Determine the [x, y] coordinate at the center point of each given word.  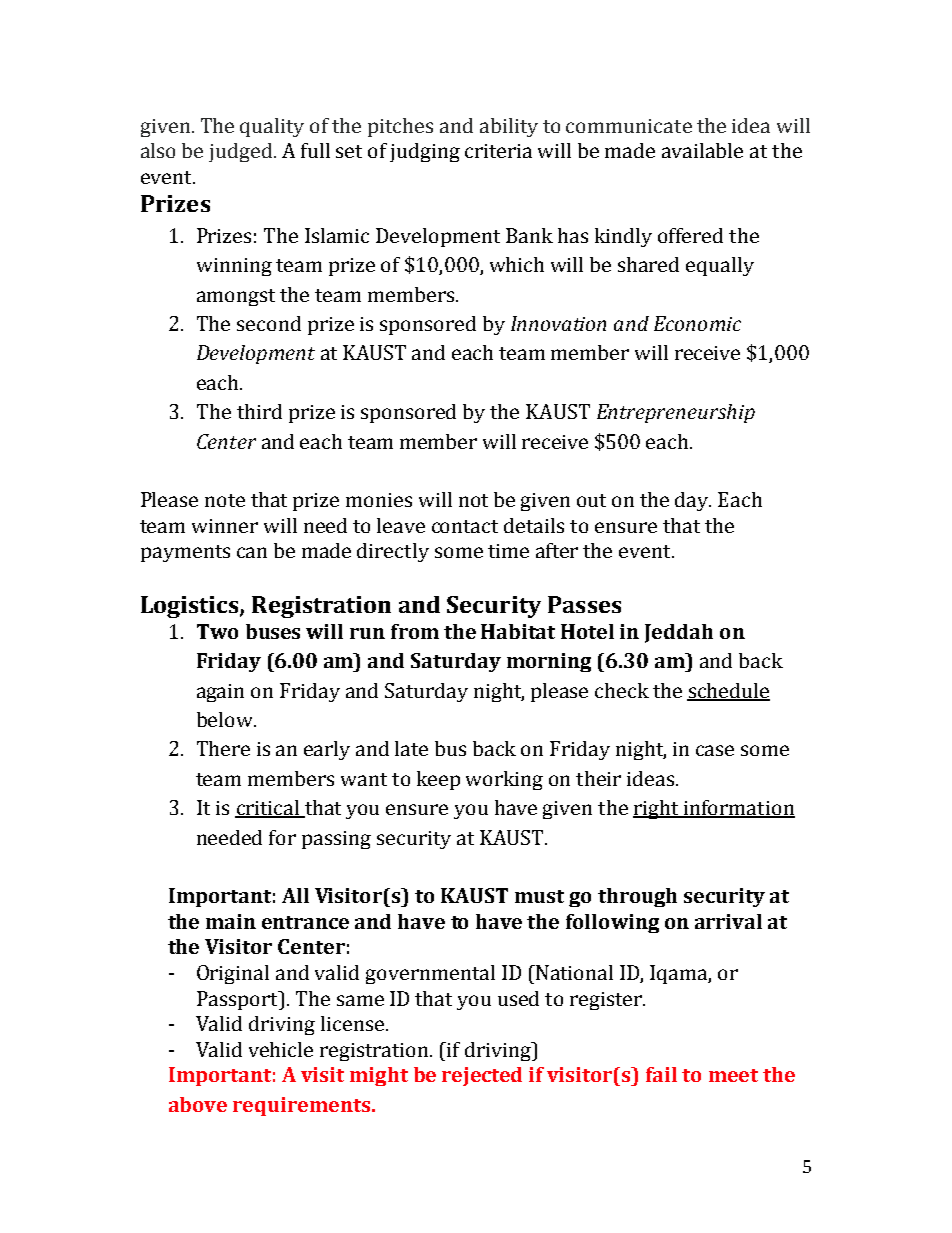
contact [465, 526]
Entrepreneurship [676, 413]
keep [438, 780]
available [702, 150]
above [198, 1104]
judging [425, 152]
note [225, 500]
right [657, 809]
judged [242, 152]
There [223, 748]
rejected [482, 1076]
